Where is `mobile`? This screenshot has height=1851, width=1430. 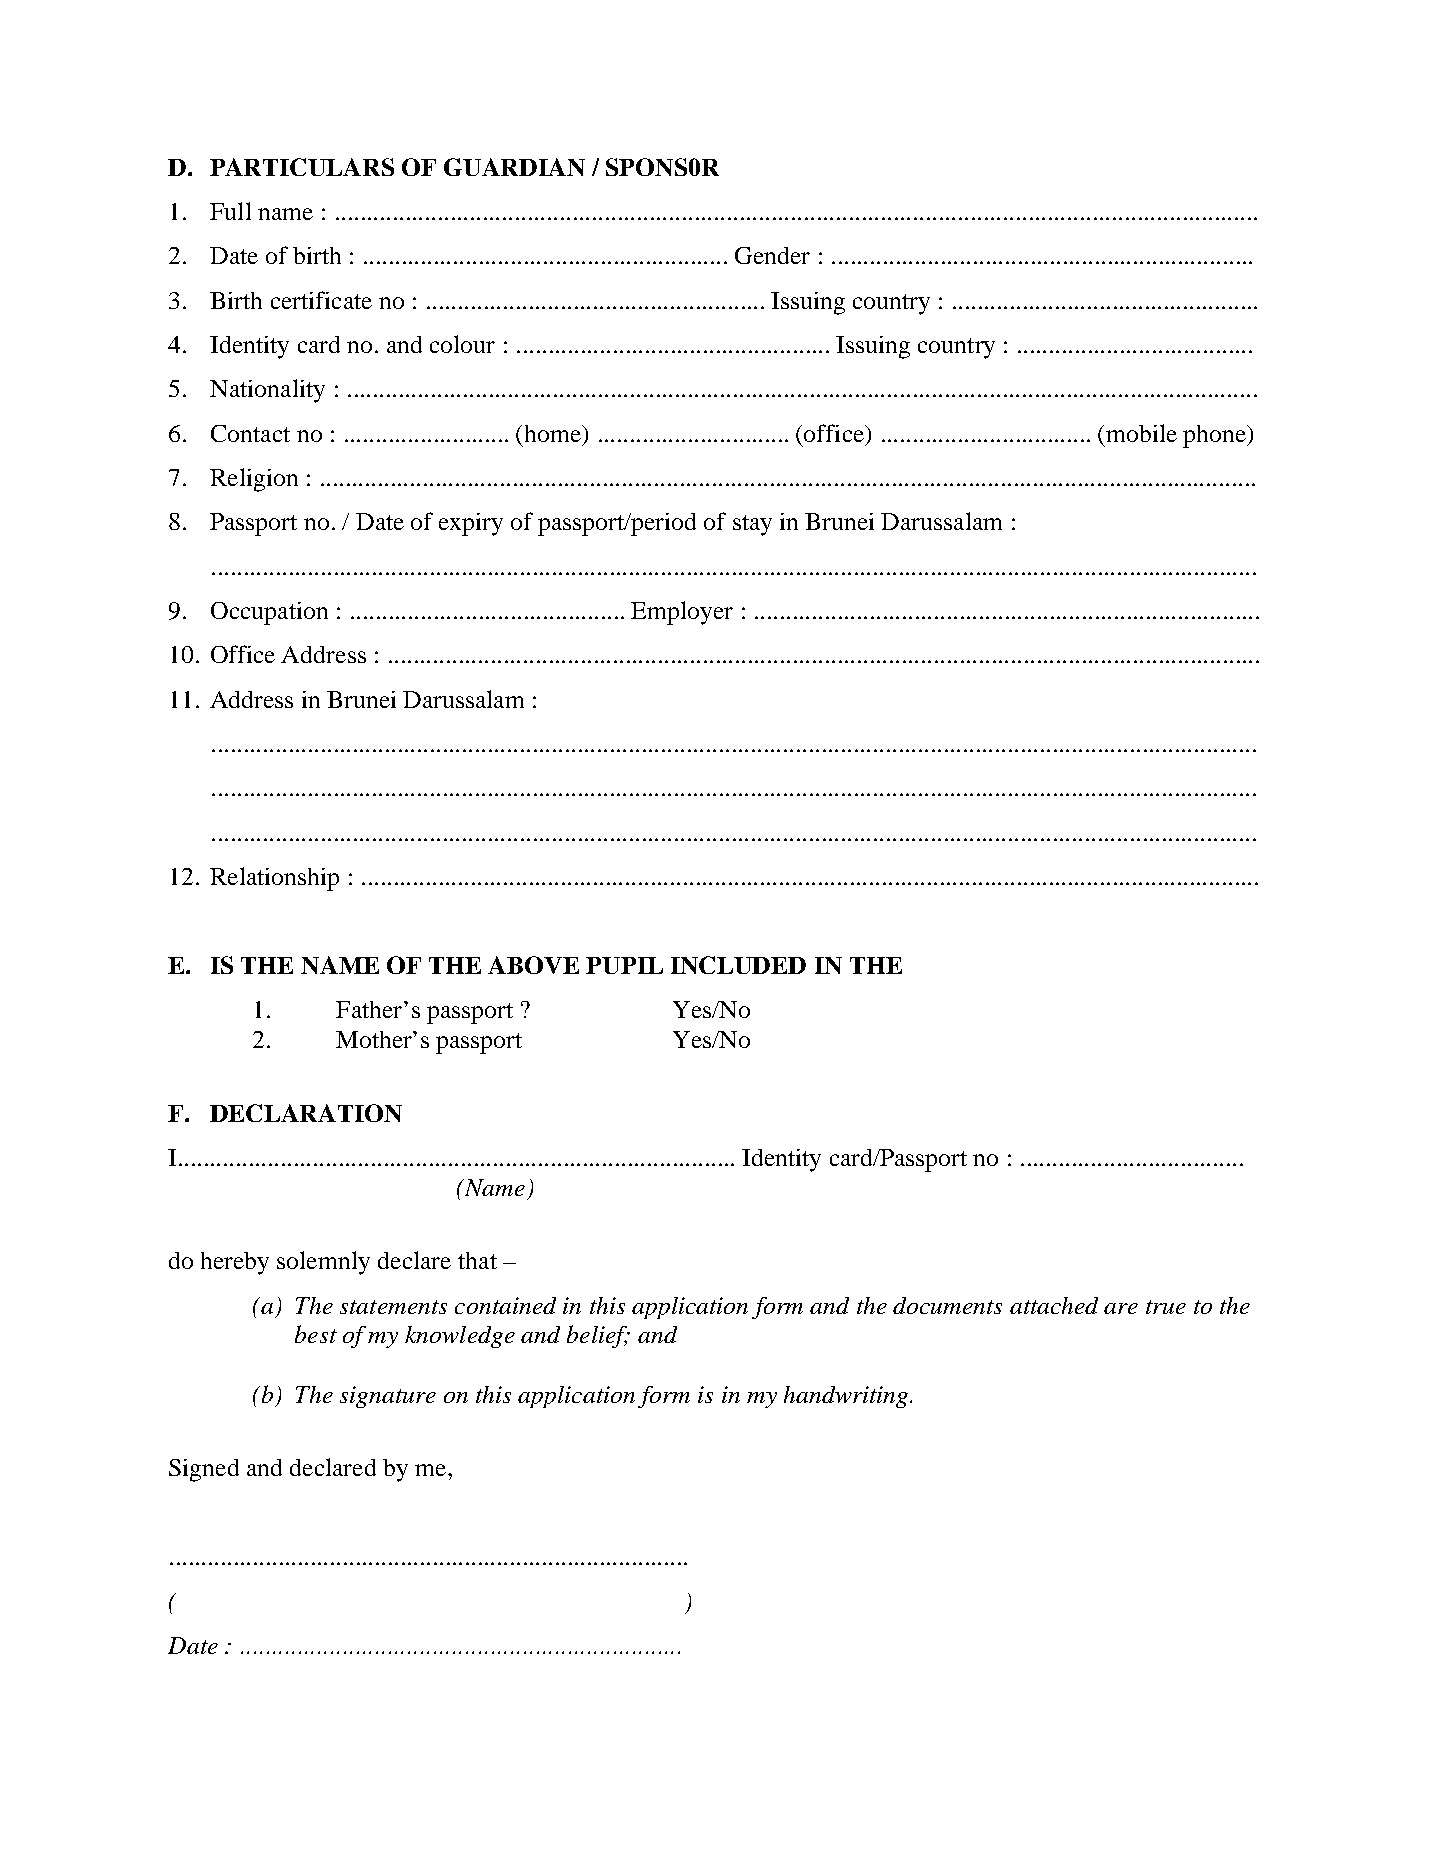
mobile is located at coordinates (1141, 433).
